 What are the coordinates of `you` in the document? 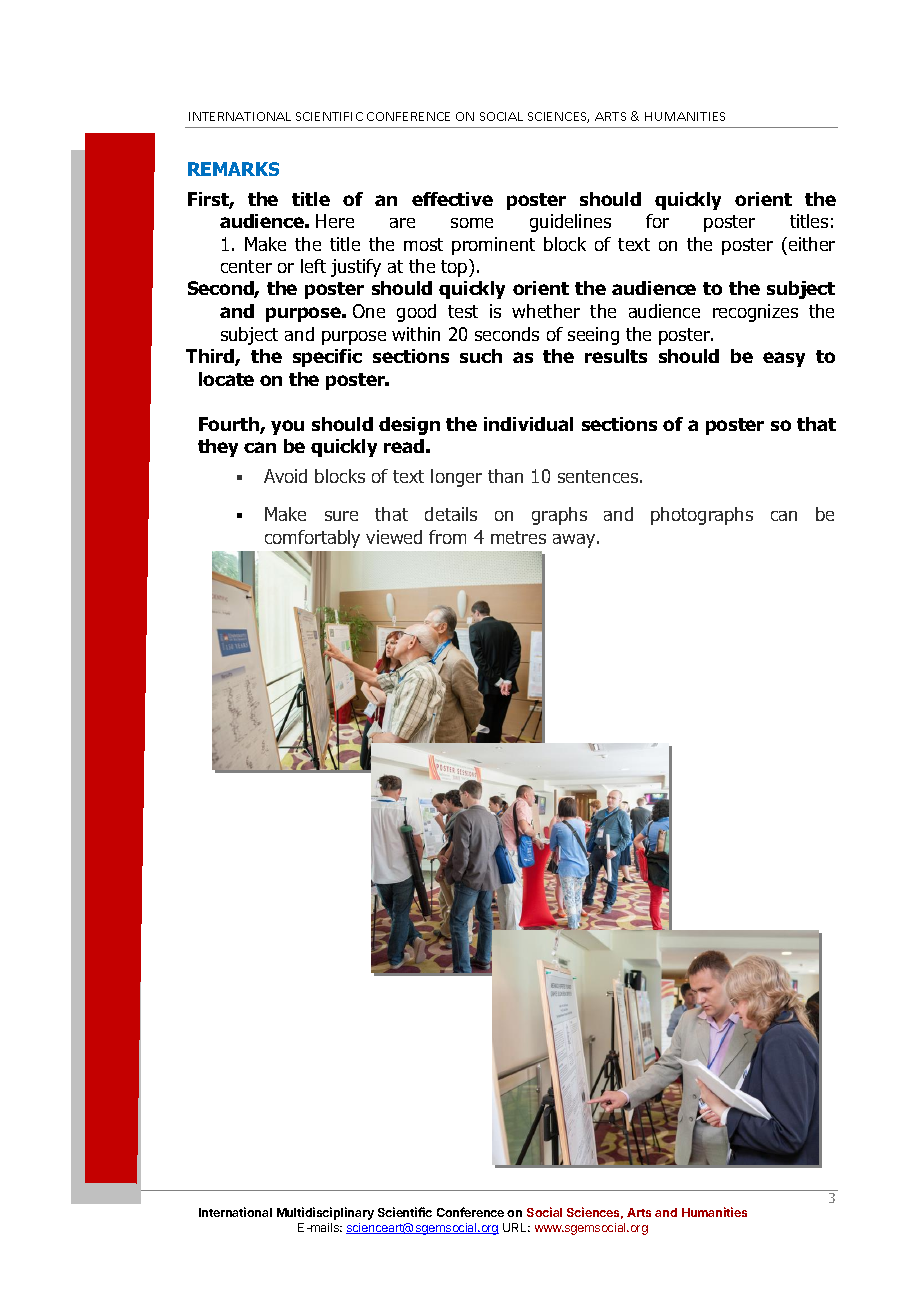 It's located at (287, 427).
